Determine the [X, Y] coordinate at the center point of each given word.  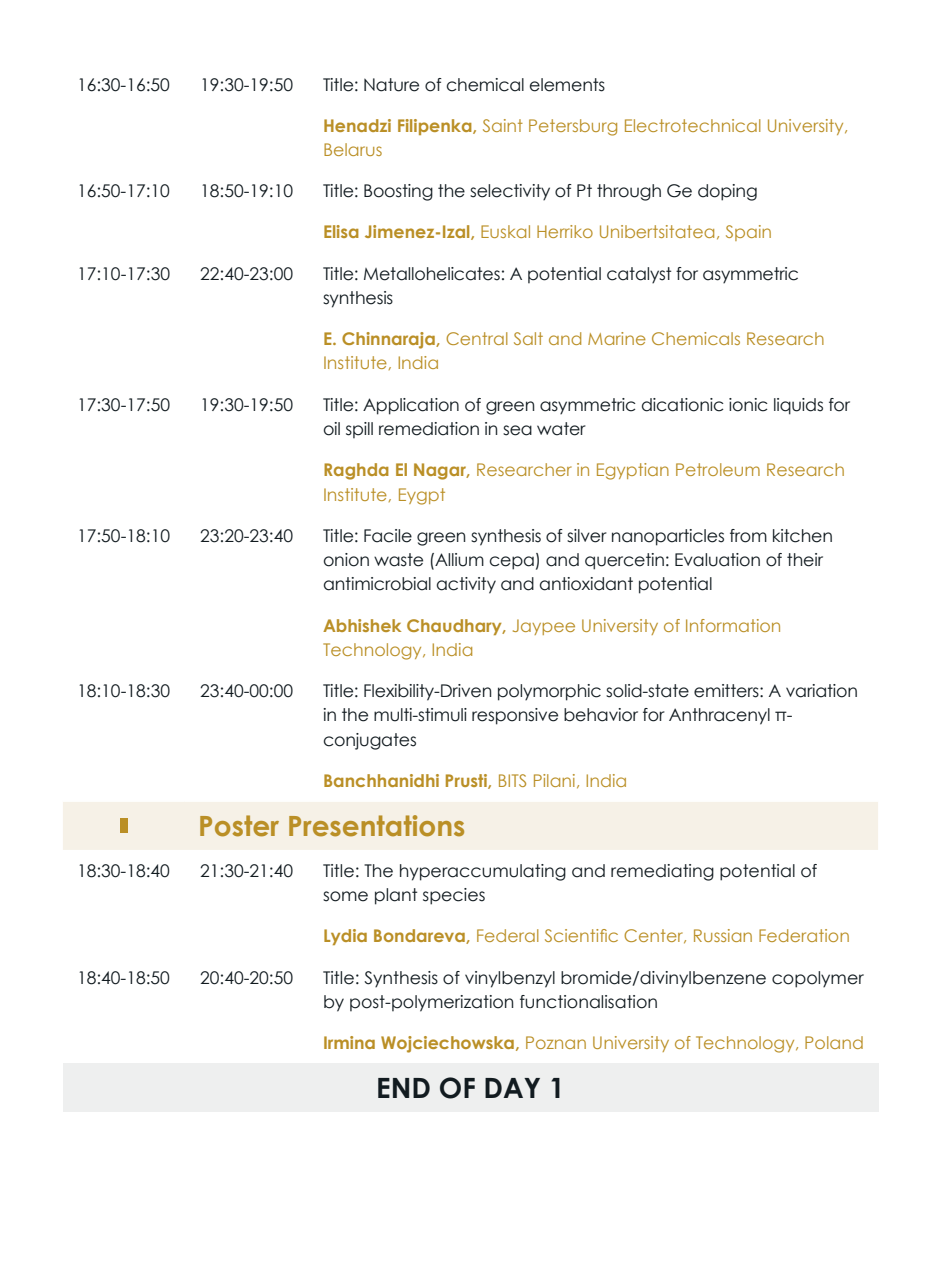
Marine [617, 338]
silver [587, 536]
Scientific [581, 935]
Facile [388, 536]
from [748, 536]
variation [821, 691]
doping [727, 192]
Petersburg [573, 127]
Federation [804, 935]
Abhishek [362, 625]
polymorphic [549, 692]
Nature [391, 85]
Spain [748, 233]
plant [396, 896]
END [404, 1088]
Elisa [341, 231]
